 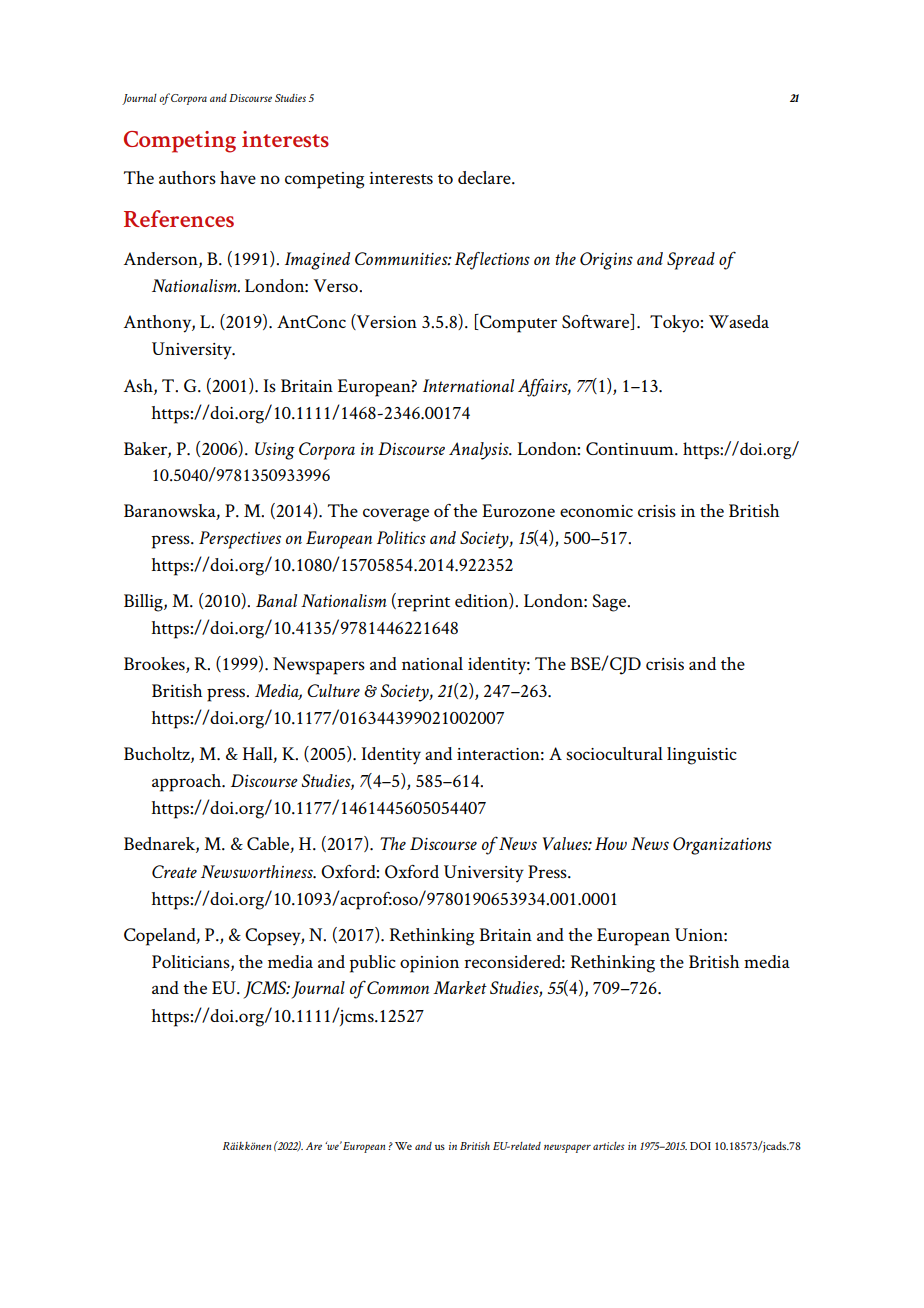 What do you see at coordinates (192, 962) in the screenshot?
I see `Politicians` at bounding box center [192, 962].
